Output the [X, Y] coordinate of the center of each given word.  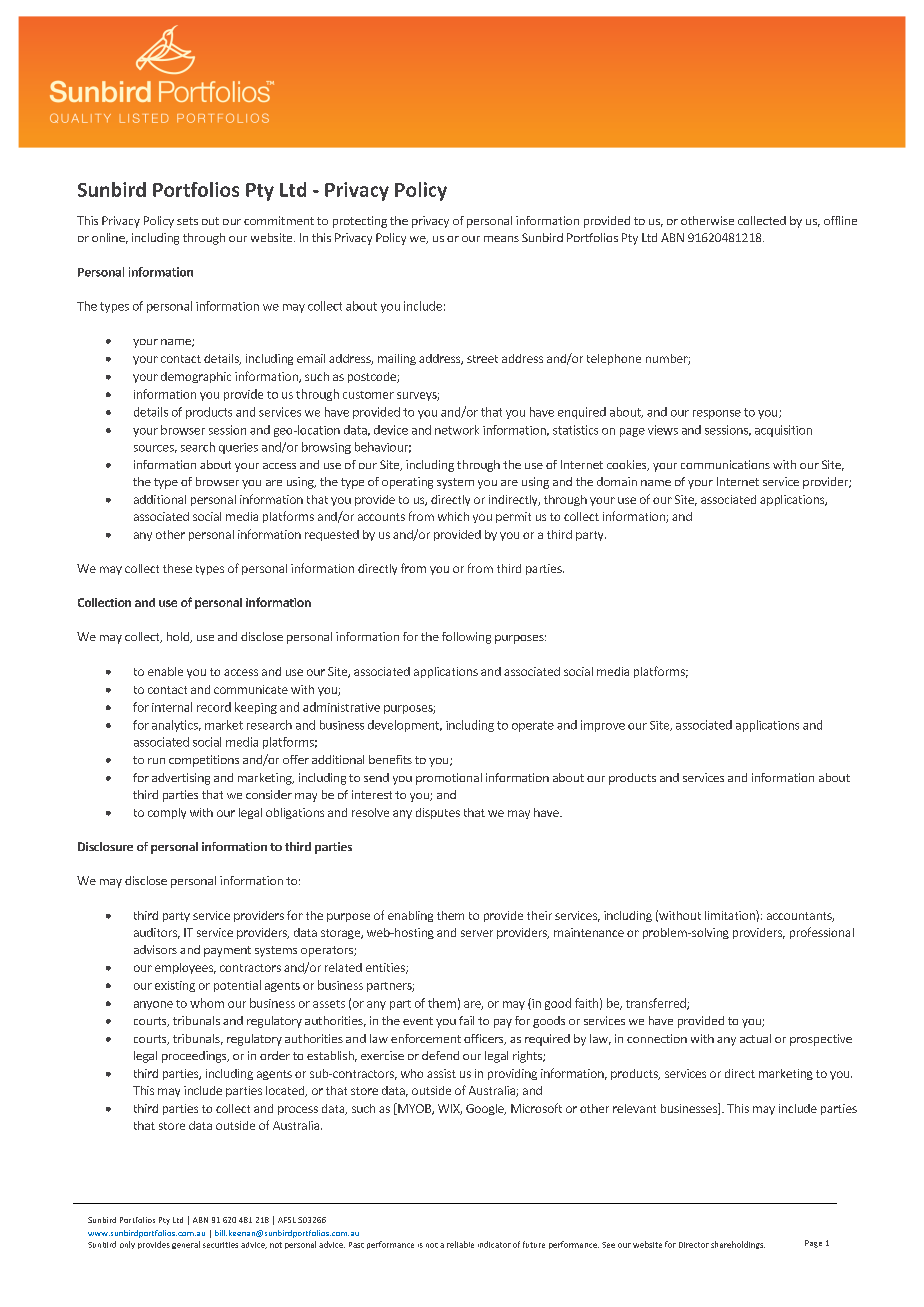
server [477, 933]
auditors [157, 933]
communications [725, 464]
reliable [460, 1244]
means [501, 239]
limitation [731, 915]
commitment [279, 220]
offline [840, 220]
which [453, 516]
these [177, 568]
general [186, 1245]
